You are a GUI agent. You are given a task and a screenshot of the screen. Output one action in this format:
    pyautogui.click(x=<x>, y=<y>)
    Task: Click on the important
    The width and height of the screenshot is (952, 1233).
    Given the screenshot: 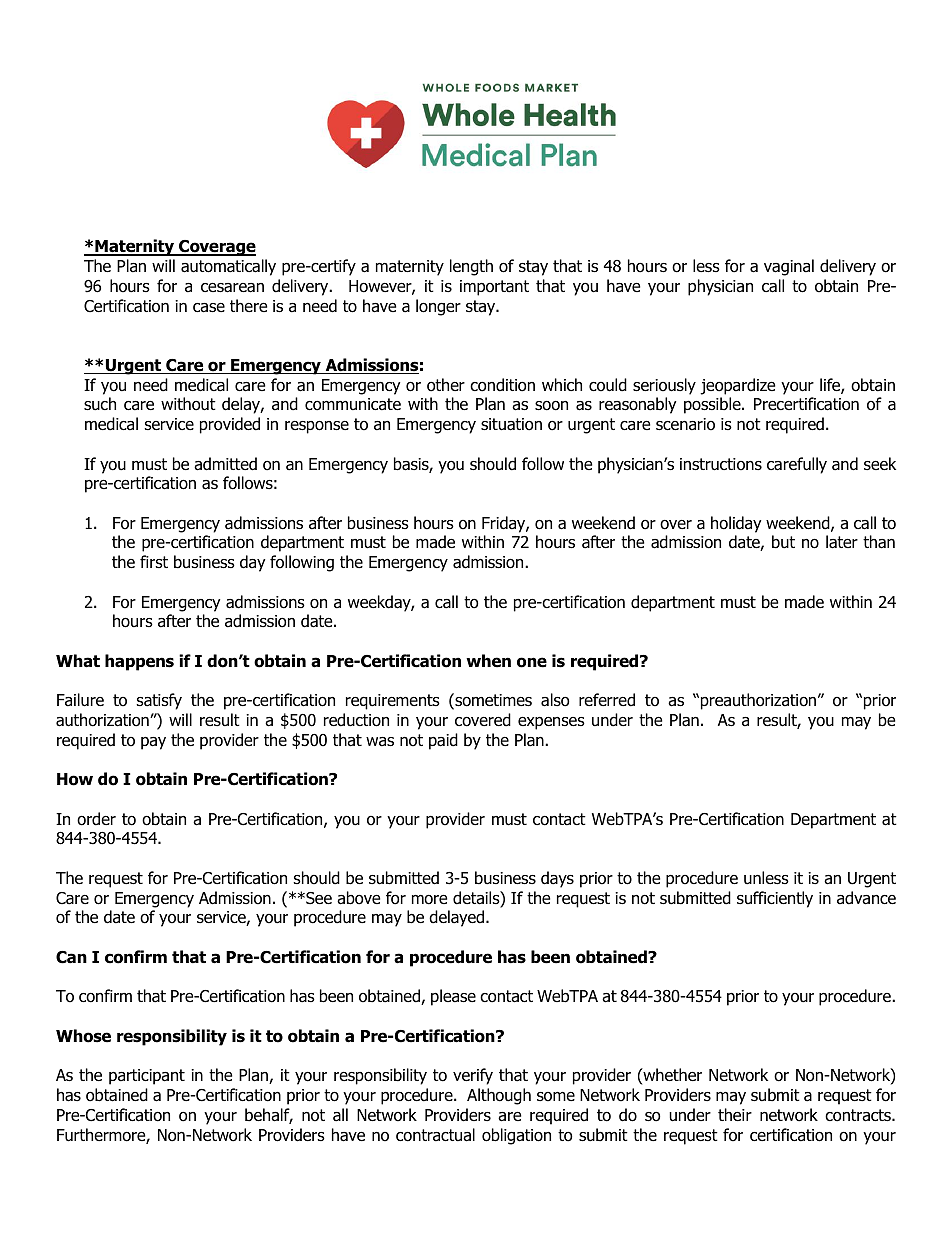 What is the action you would take?
    pyautogui.click(x=494, y=288)
